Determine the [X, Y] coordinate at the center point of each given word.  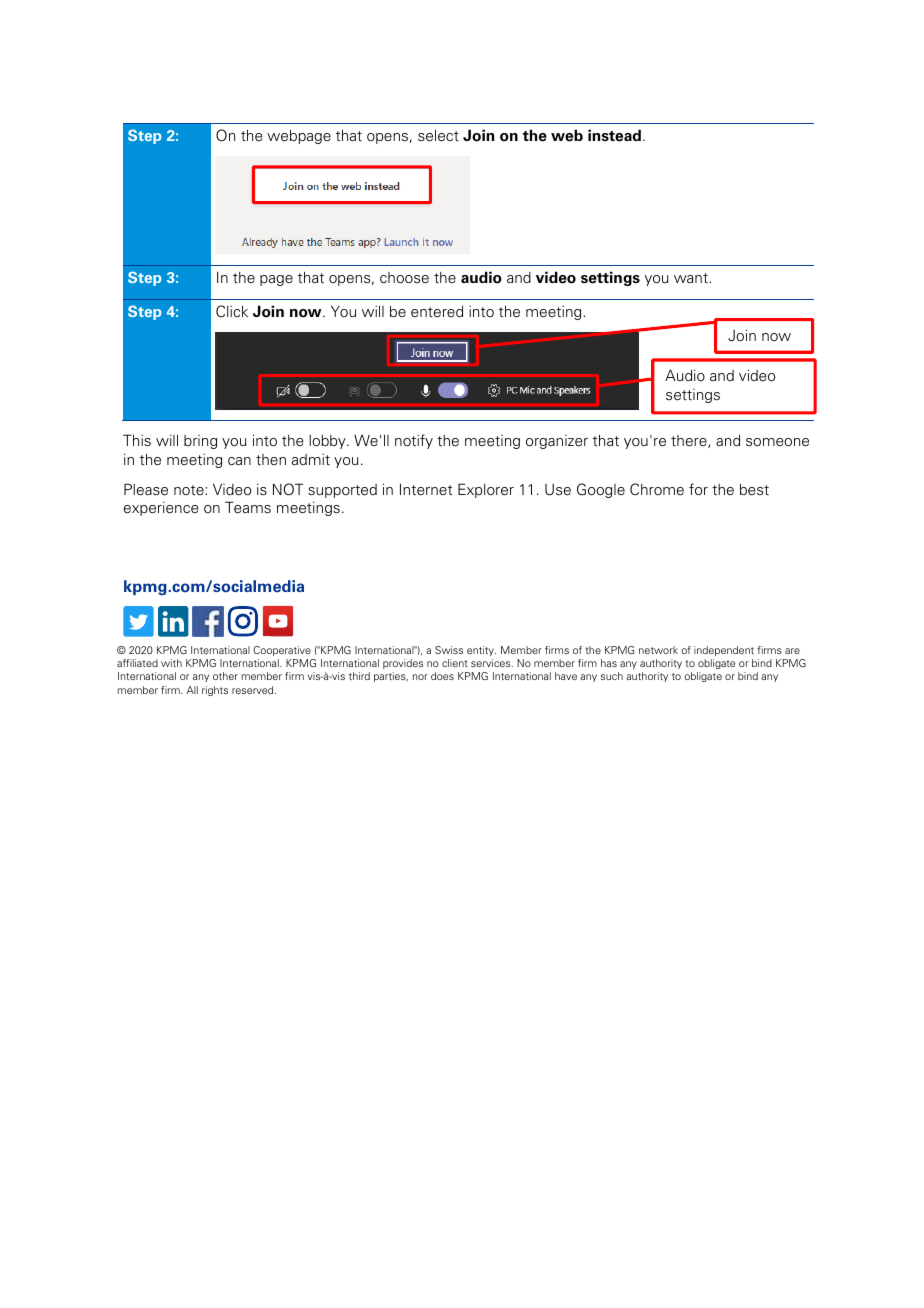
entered [437, 311]
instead [614, 135]
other [225, 676]
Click [232, 311]
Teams [248, 507]
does [442, 676]
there [690, 441]
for [698, 489]
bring [200, 442]
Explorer [486, 490]
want [692, 278]
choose [404, 278]
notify [414, 441]
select [438, 135]
